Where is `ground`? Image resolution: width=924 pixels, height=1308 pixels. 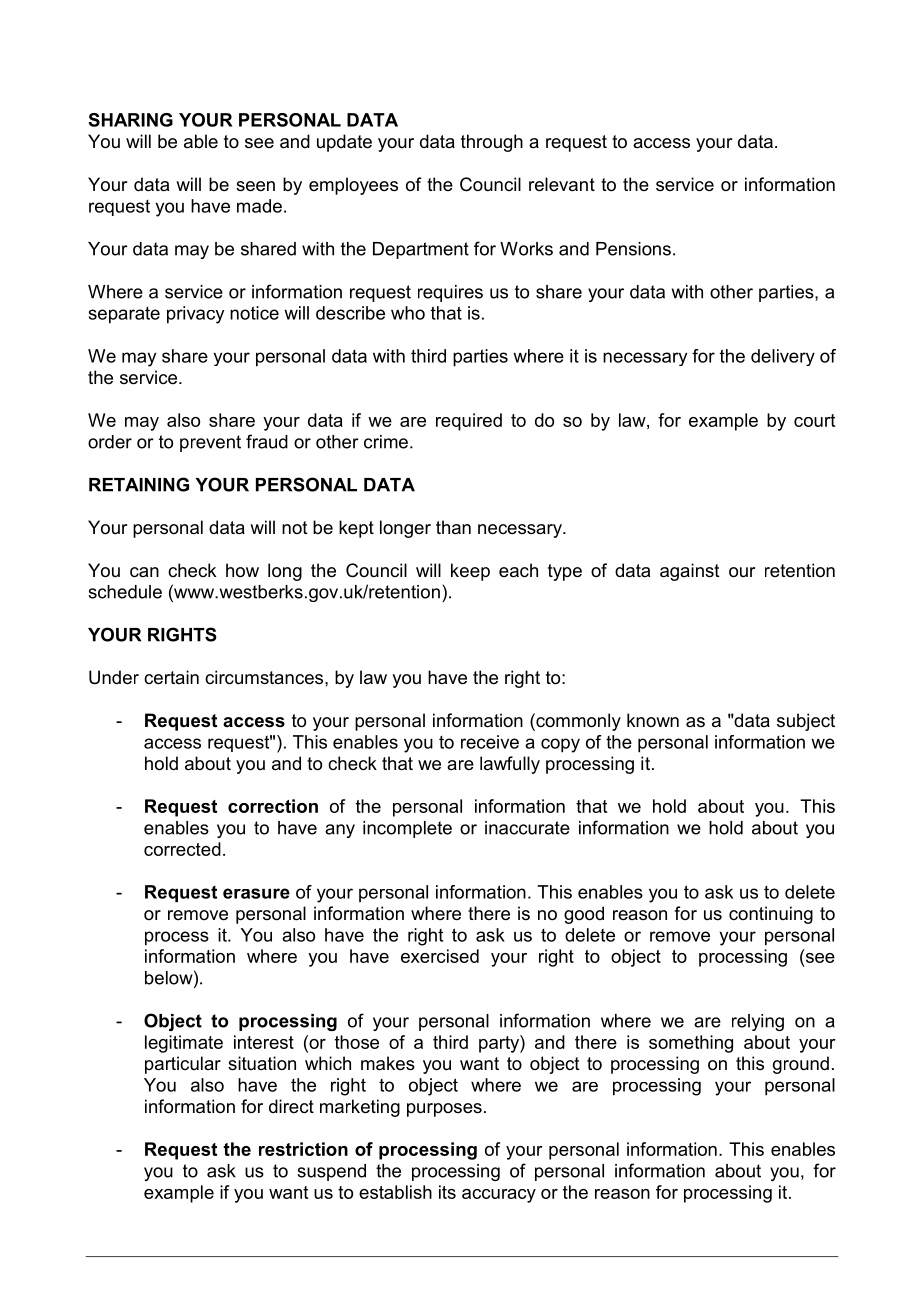
ground is located at coordinates (801, 1065).
